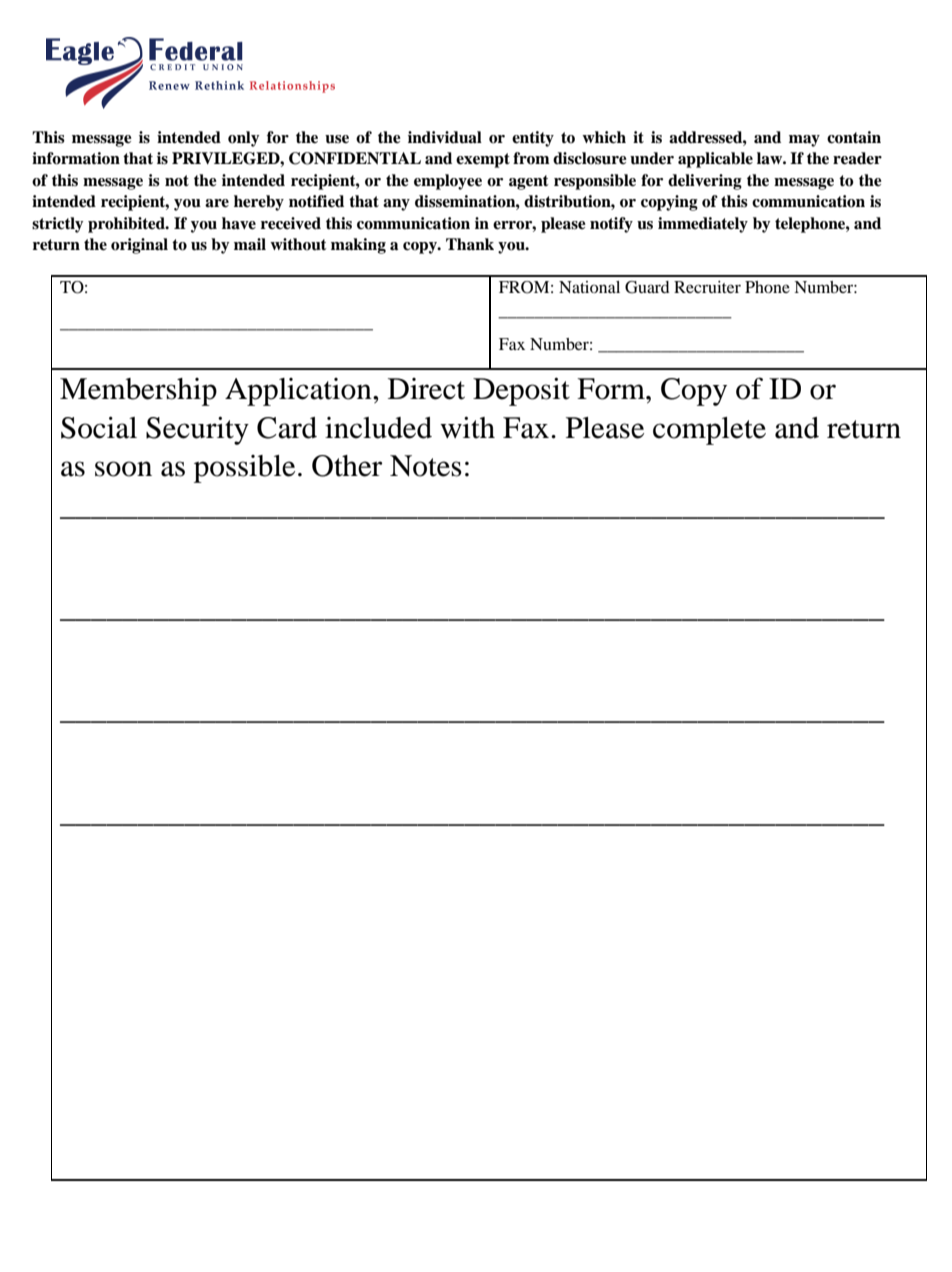 Image resolution: width=952 pixels, height=1272 pixels. I want to click on immediately, so click(703, 225).
